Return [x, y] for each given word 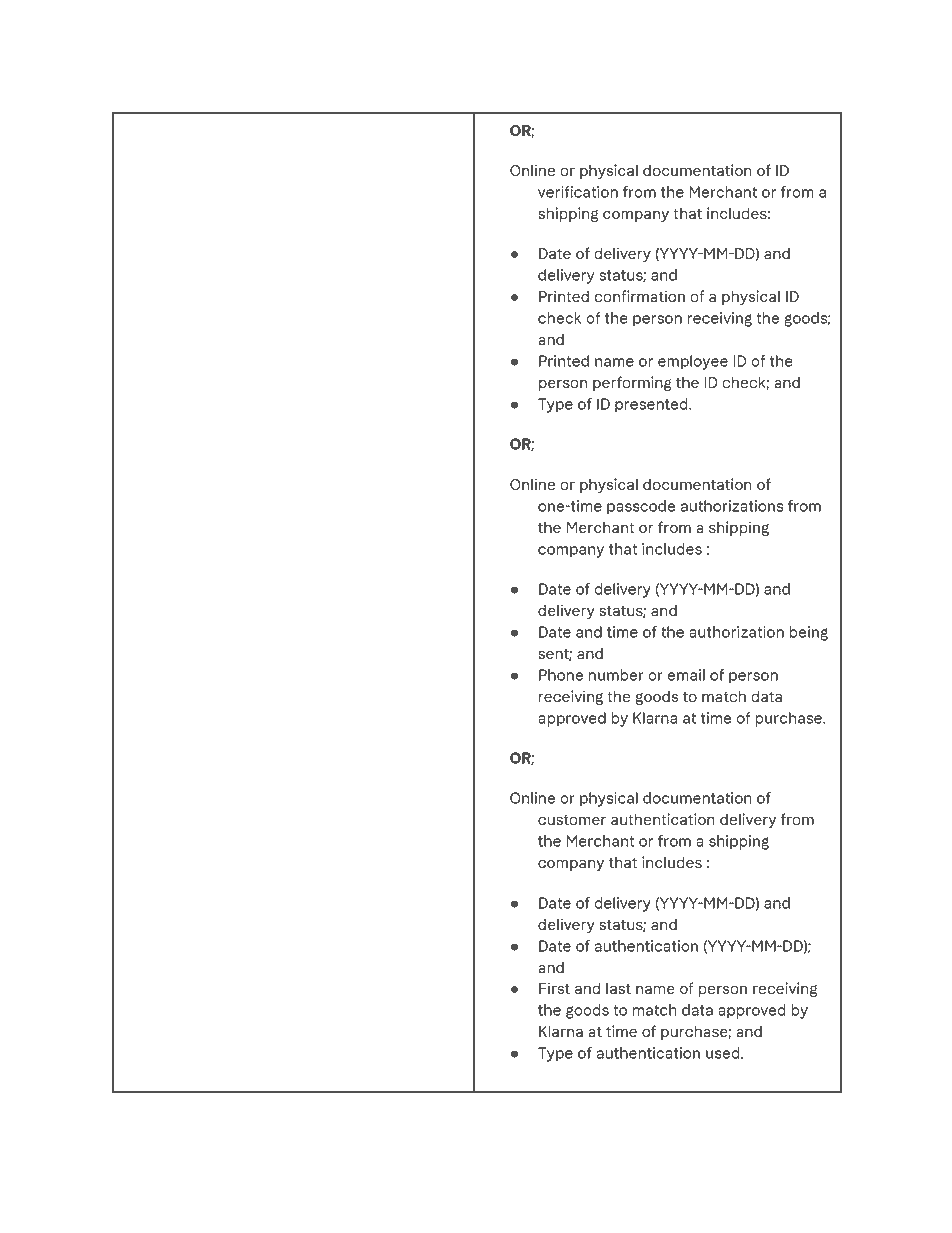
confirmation [640, 296]
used [722, 1053]
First [554, 988]
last [618, 988]
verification [578, 192]
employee [693, 362]
